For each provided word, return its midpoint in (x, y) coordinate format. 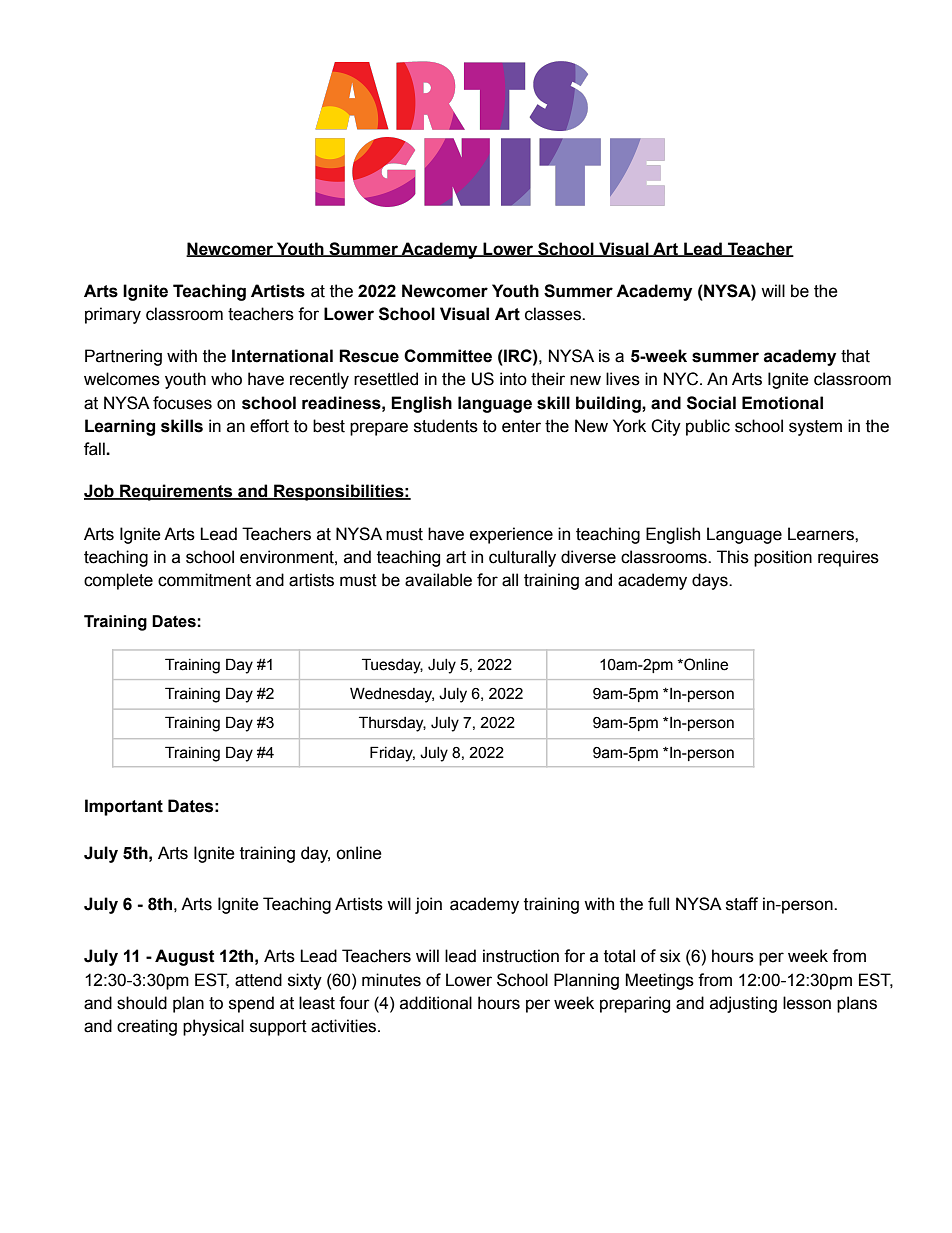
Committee (448, 356)
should (142, 1003)
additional (436, 1003)
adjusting (743, 1004)
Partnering (123, 357)
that (855, 356)
